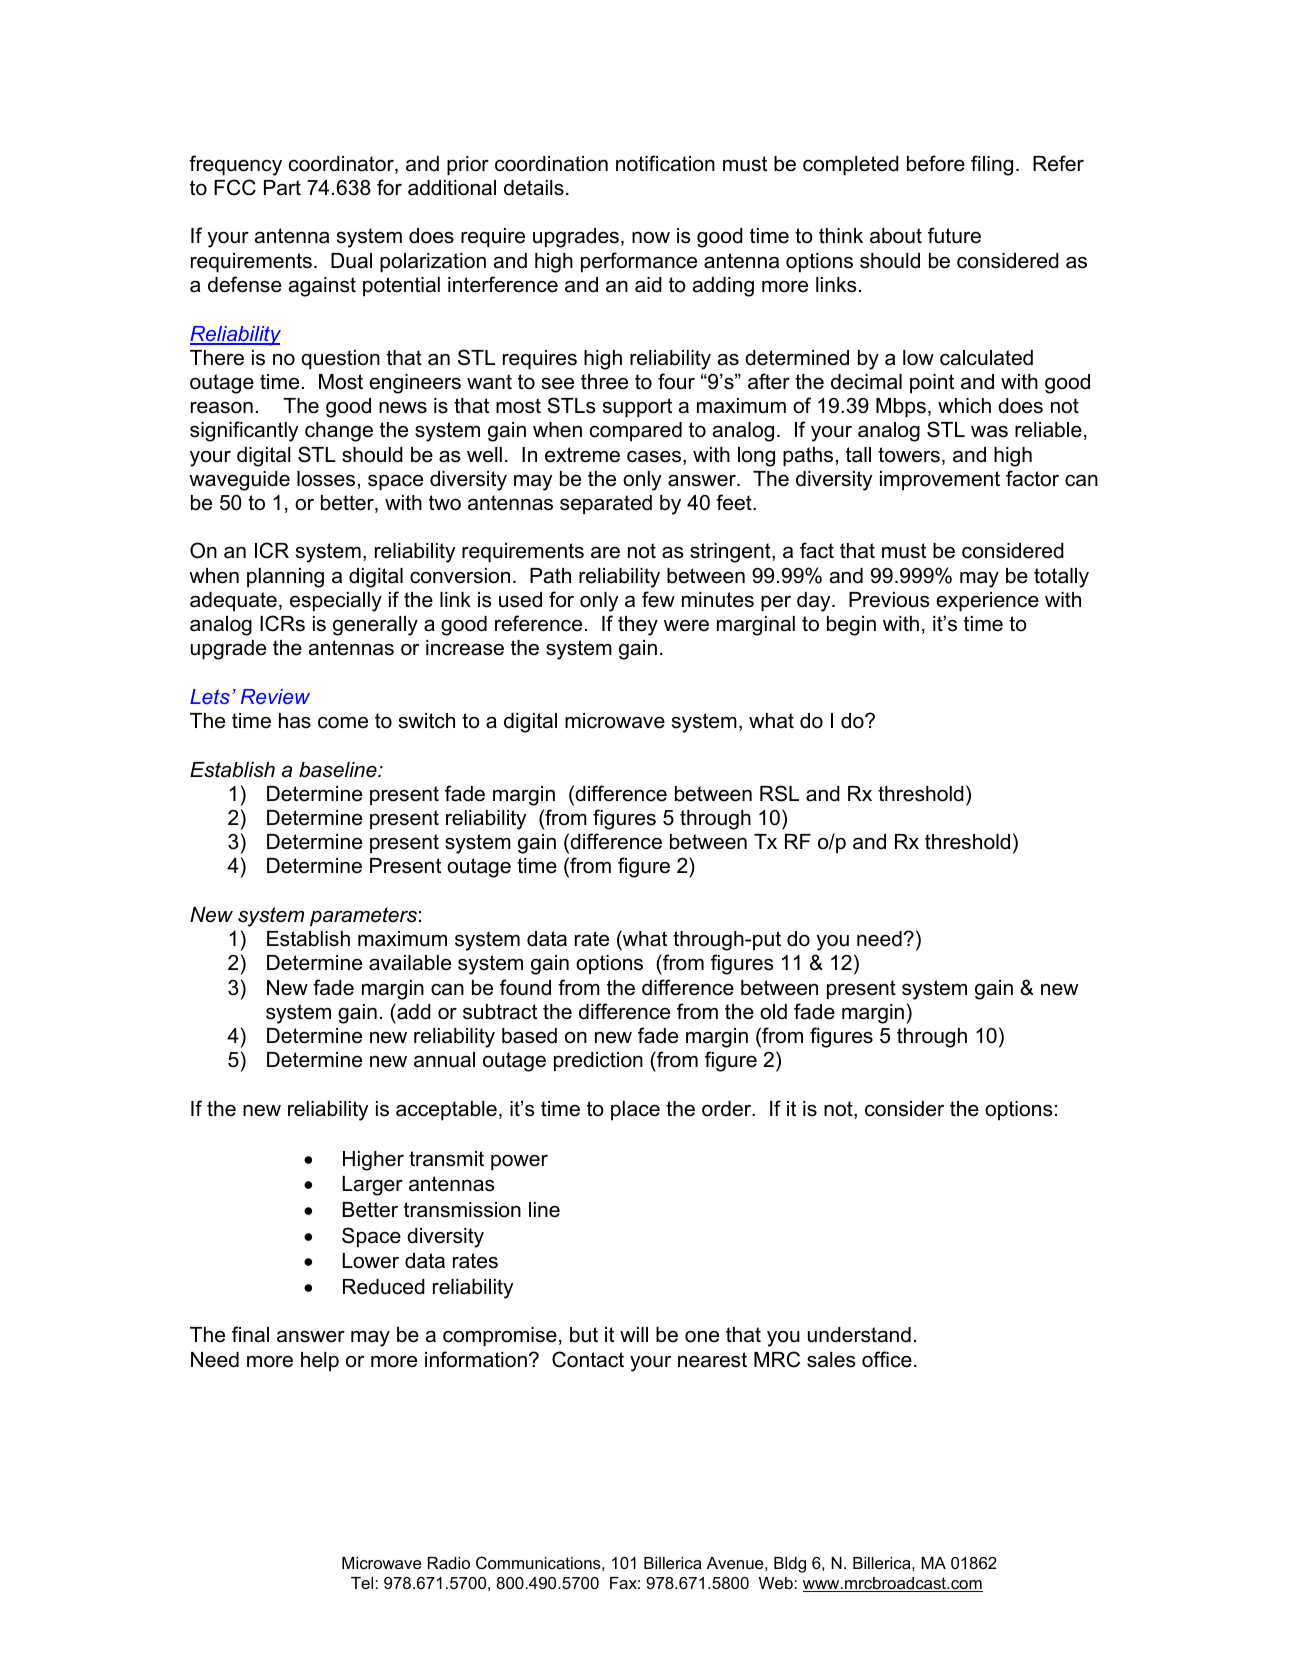 Image resolution: width=1290 pixels, height=1669 pixels. What do you see at coordinates (851, 626) in the document?
I see `begin` at bounding box center [851, 626].
